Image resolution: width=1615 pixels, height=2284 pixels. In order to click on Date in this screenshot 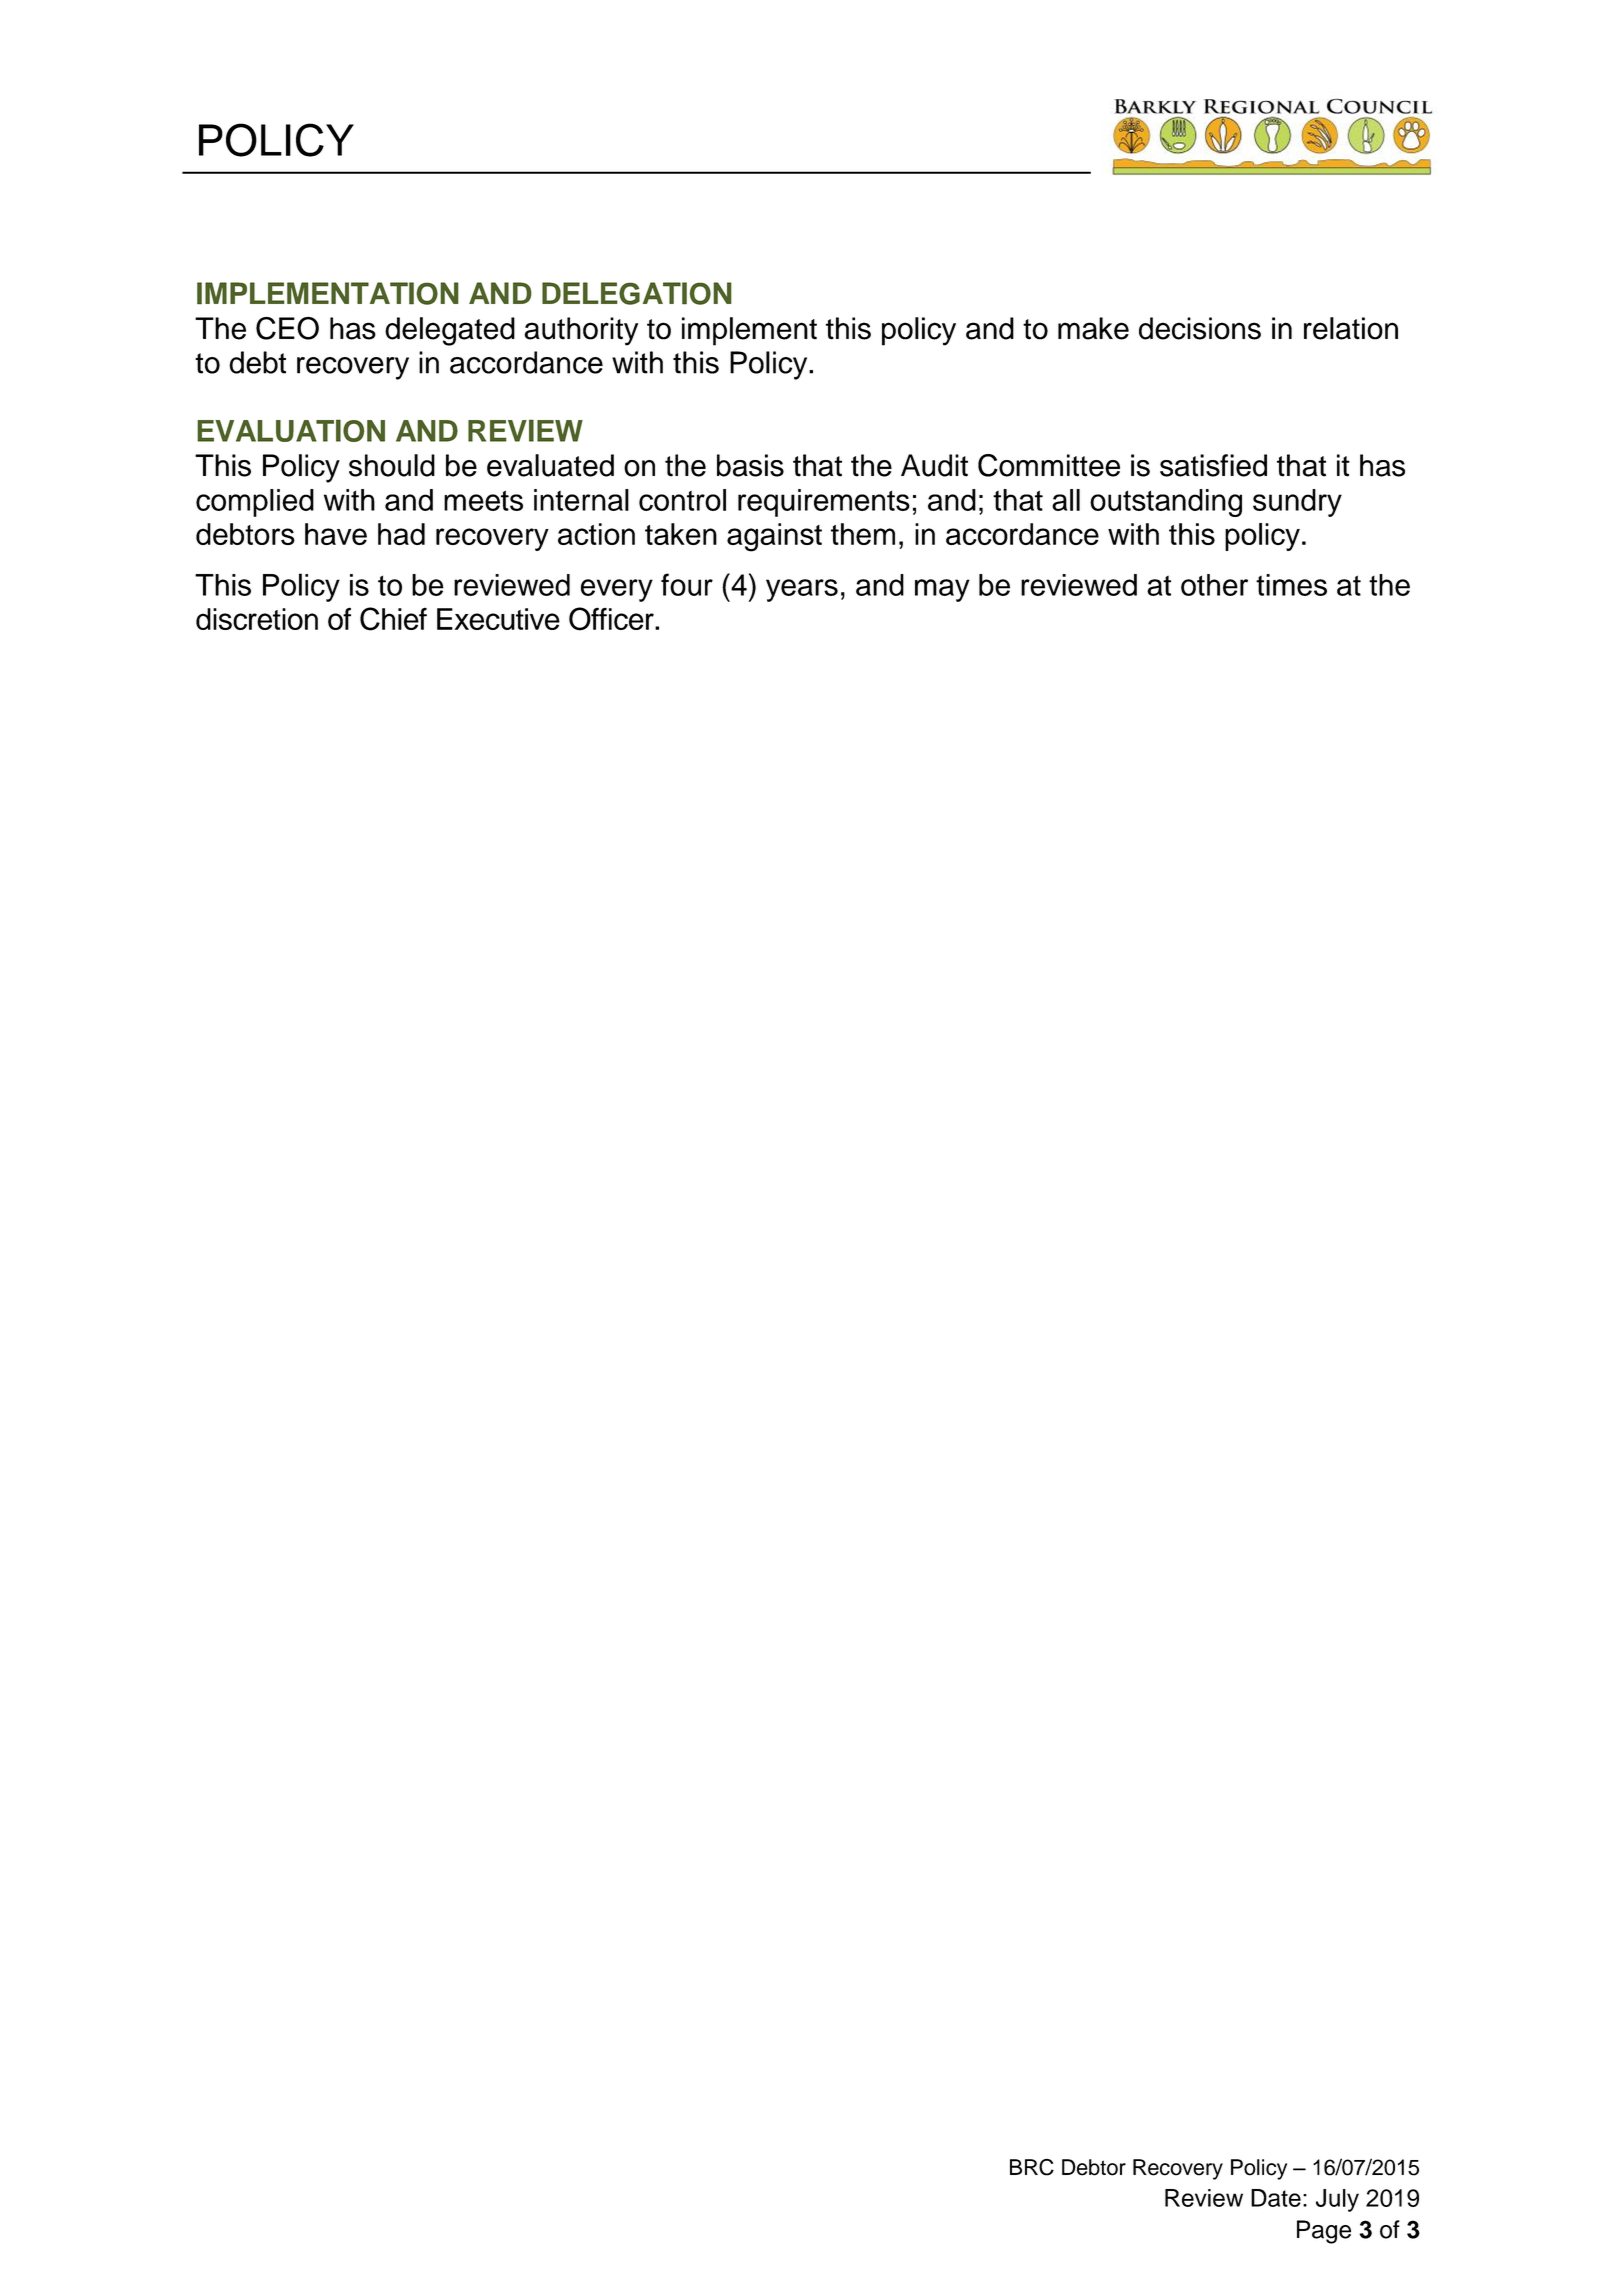, I will do `click(1276, 2198)`.
